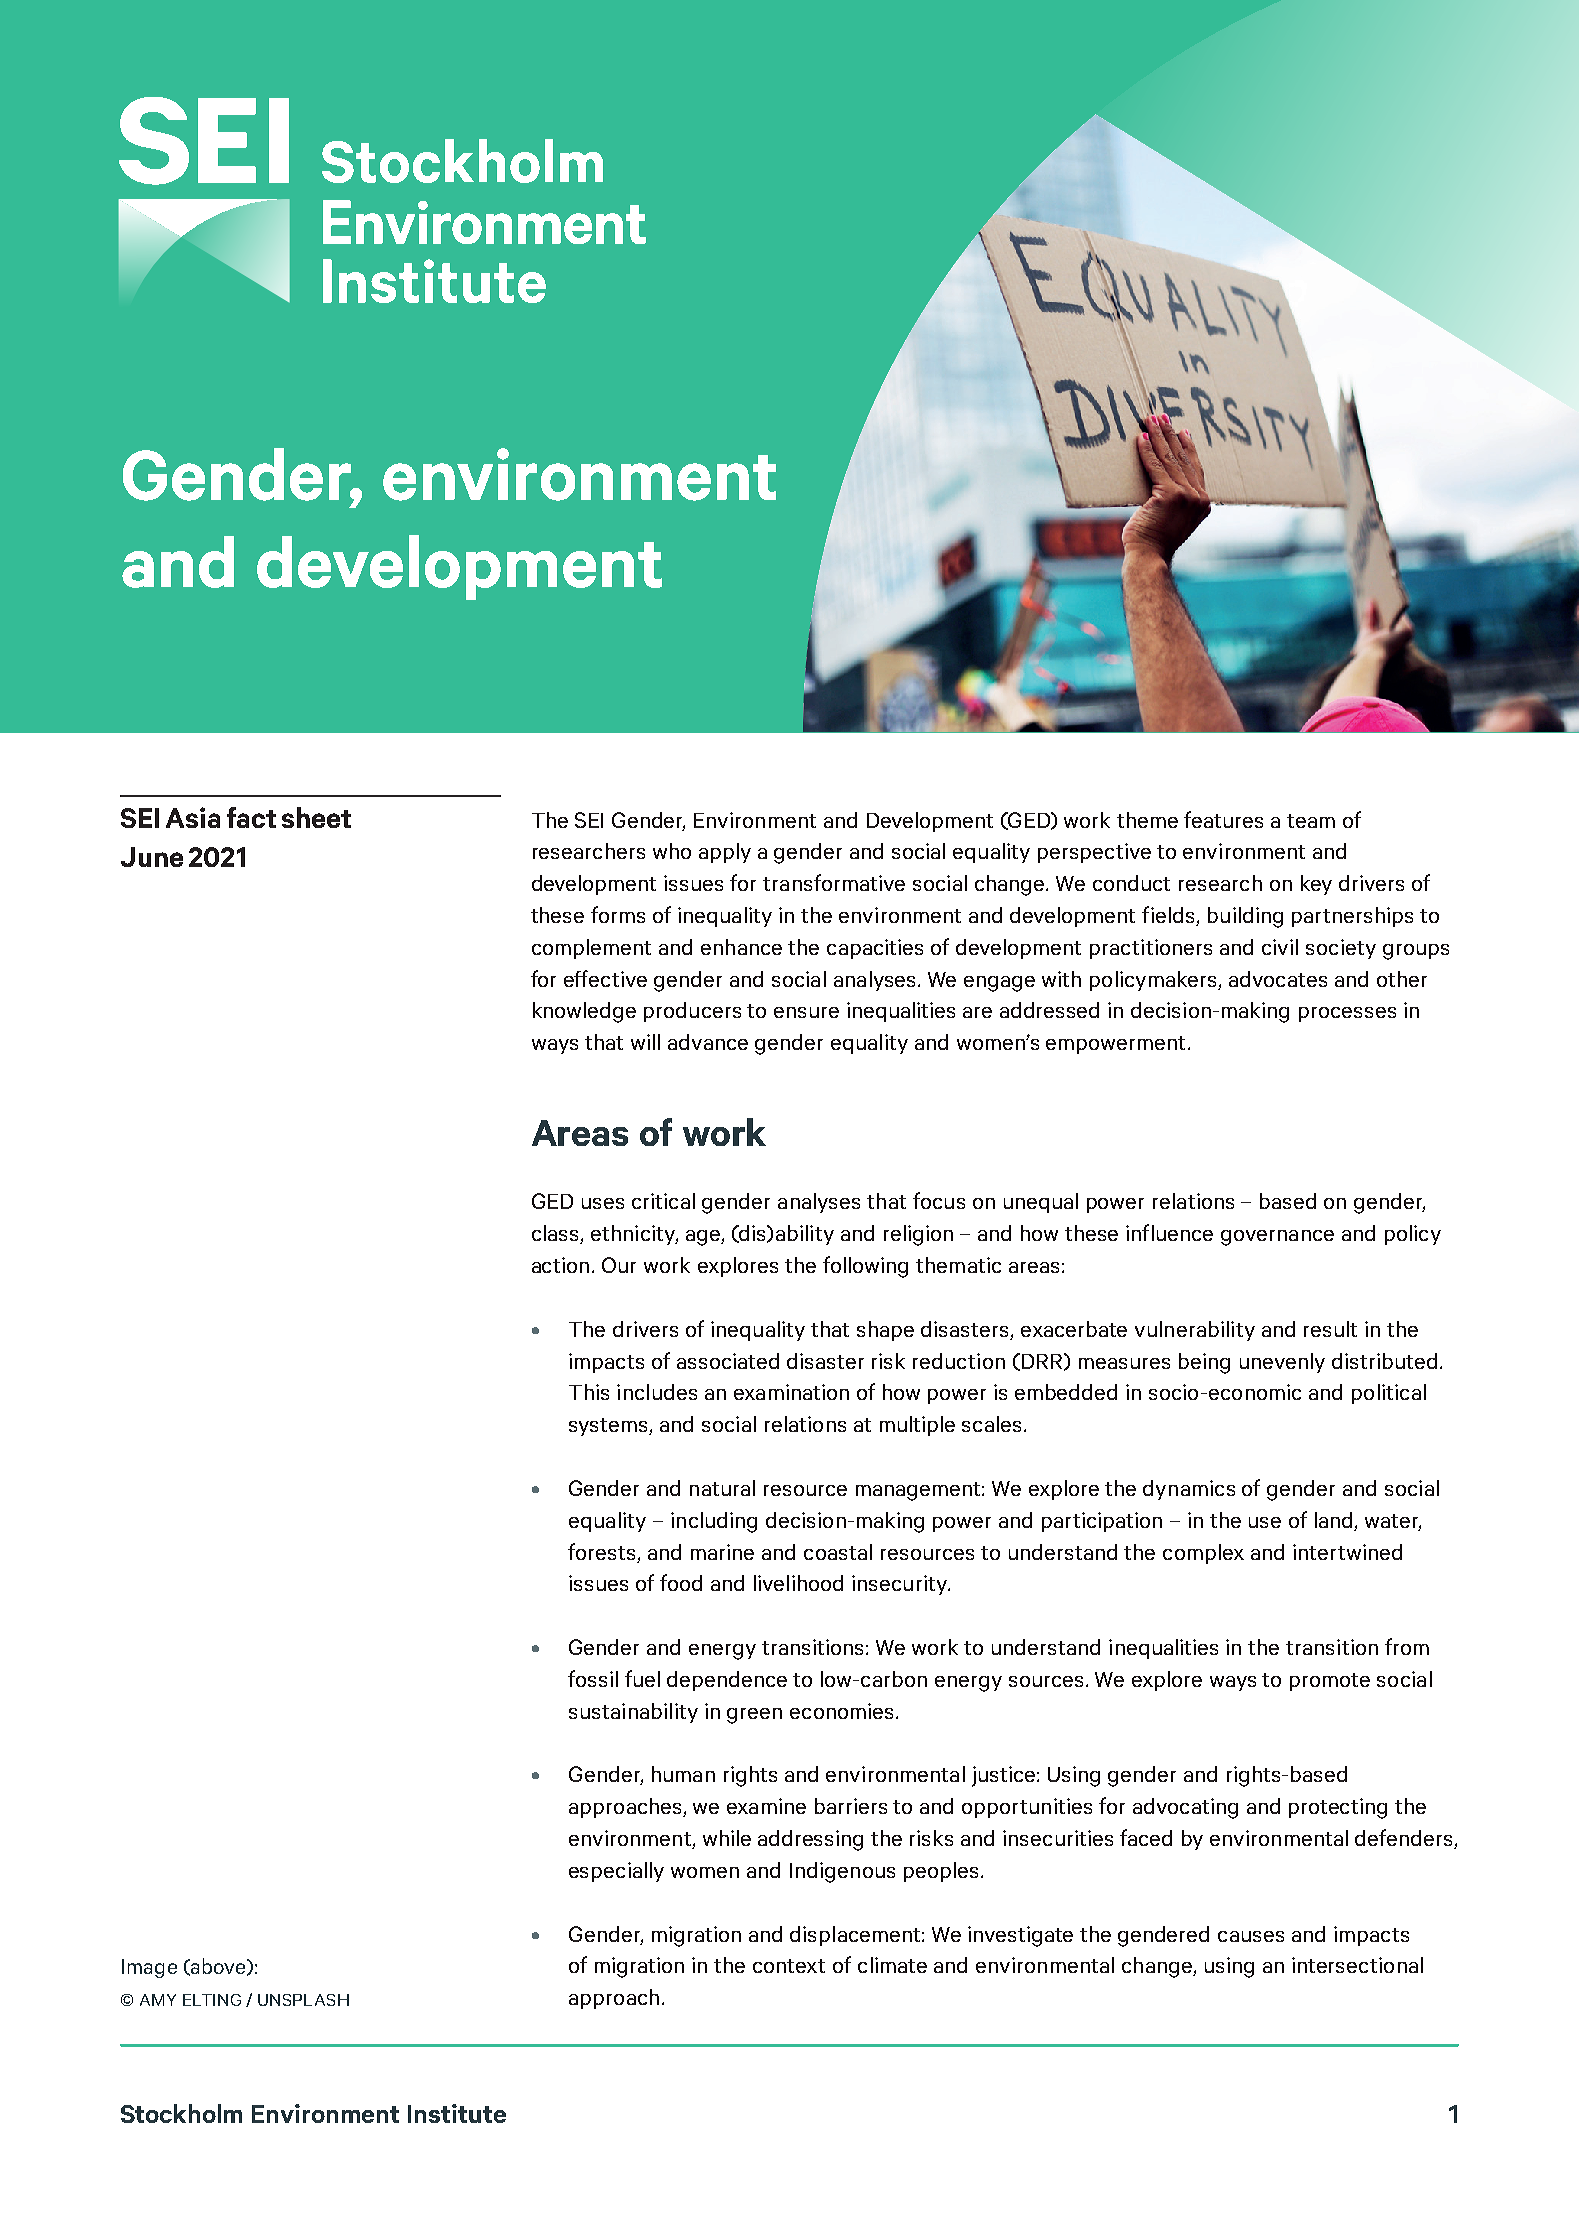 Image resolution: width=1579 pixels, height=2233 pixels. Describe the element at coordinates (1357, 1965) in the screenshot. I see `intersectional` at that location.
